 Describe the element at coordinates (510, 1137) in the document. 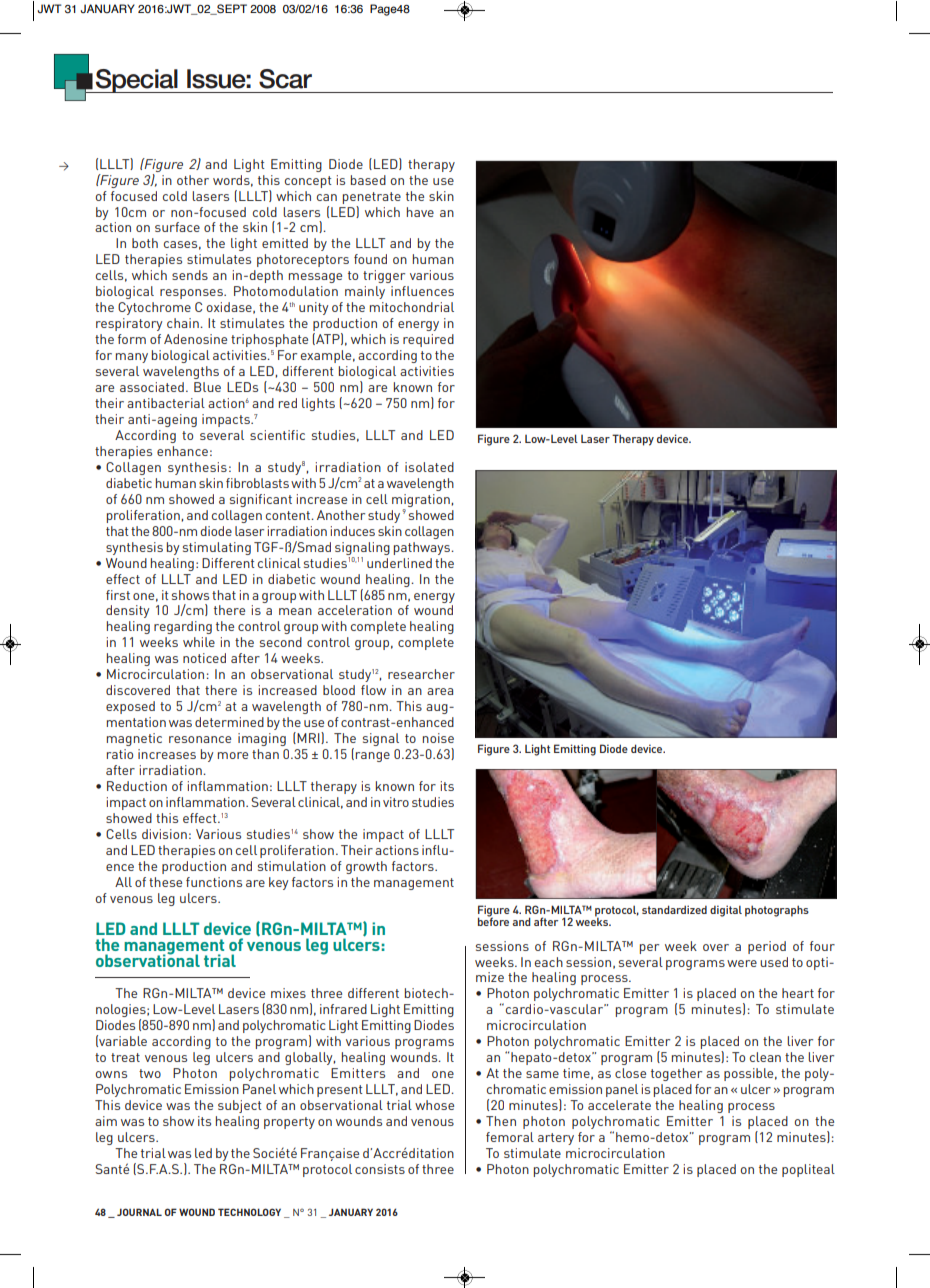

I see `femoral` at that location.
